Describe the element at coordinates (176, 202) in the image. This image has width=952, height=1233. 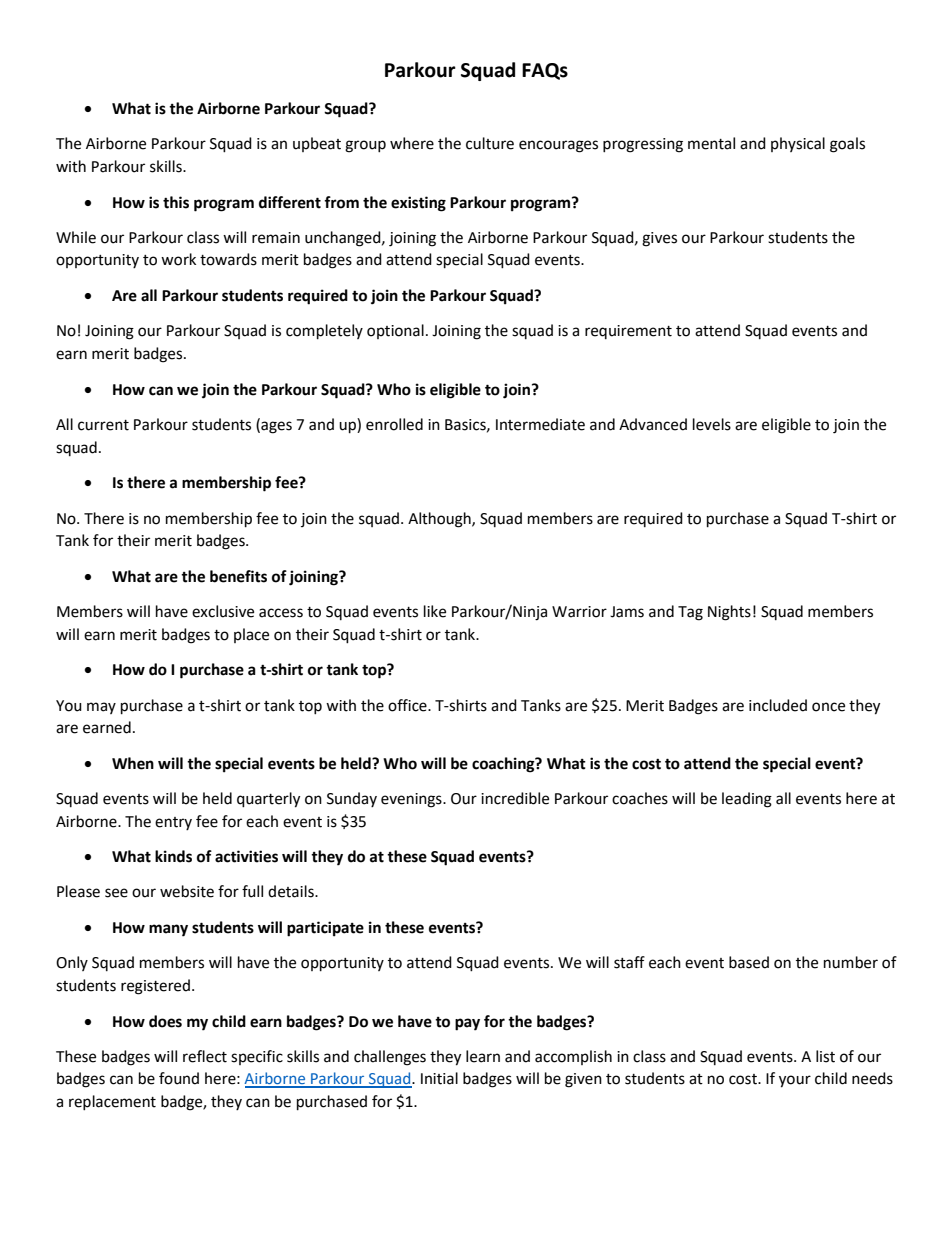
I see `this` at that location.
